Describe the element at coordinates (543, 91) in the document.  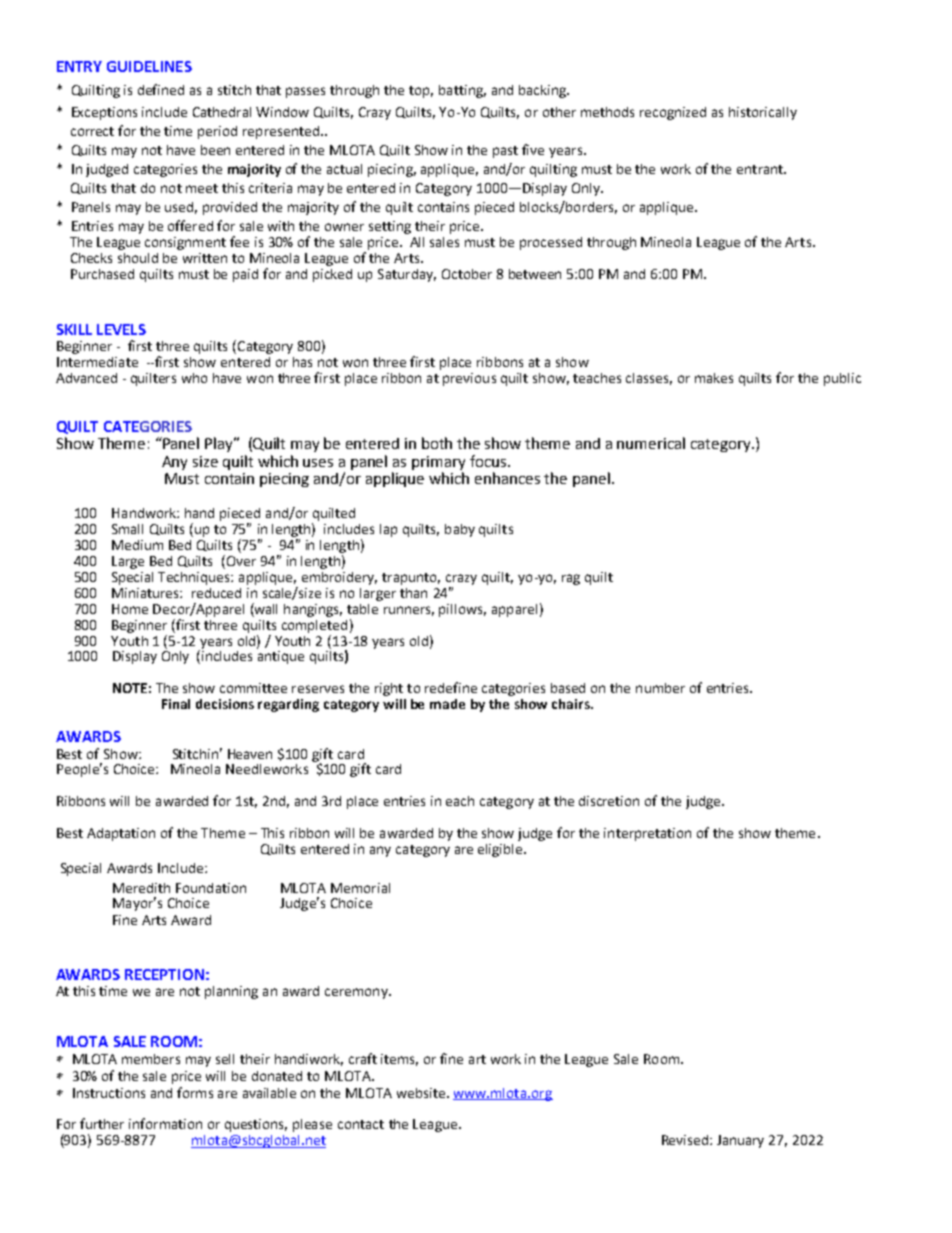
I see `backing` at that location.
